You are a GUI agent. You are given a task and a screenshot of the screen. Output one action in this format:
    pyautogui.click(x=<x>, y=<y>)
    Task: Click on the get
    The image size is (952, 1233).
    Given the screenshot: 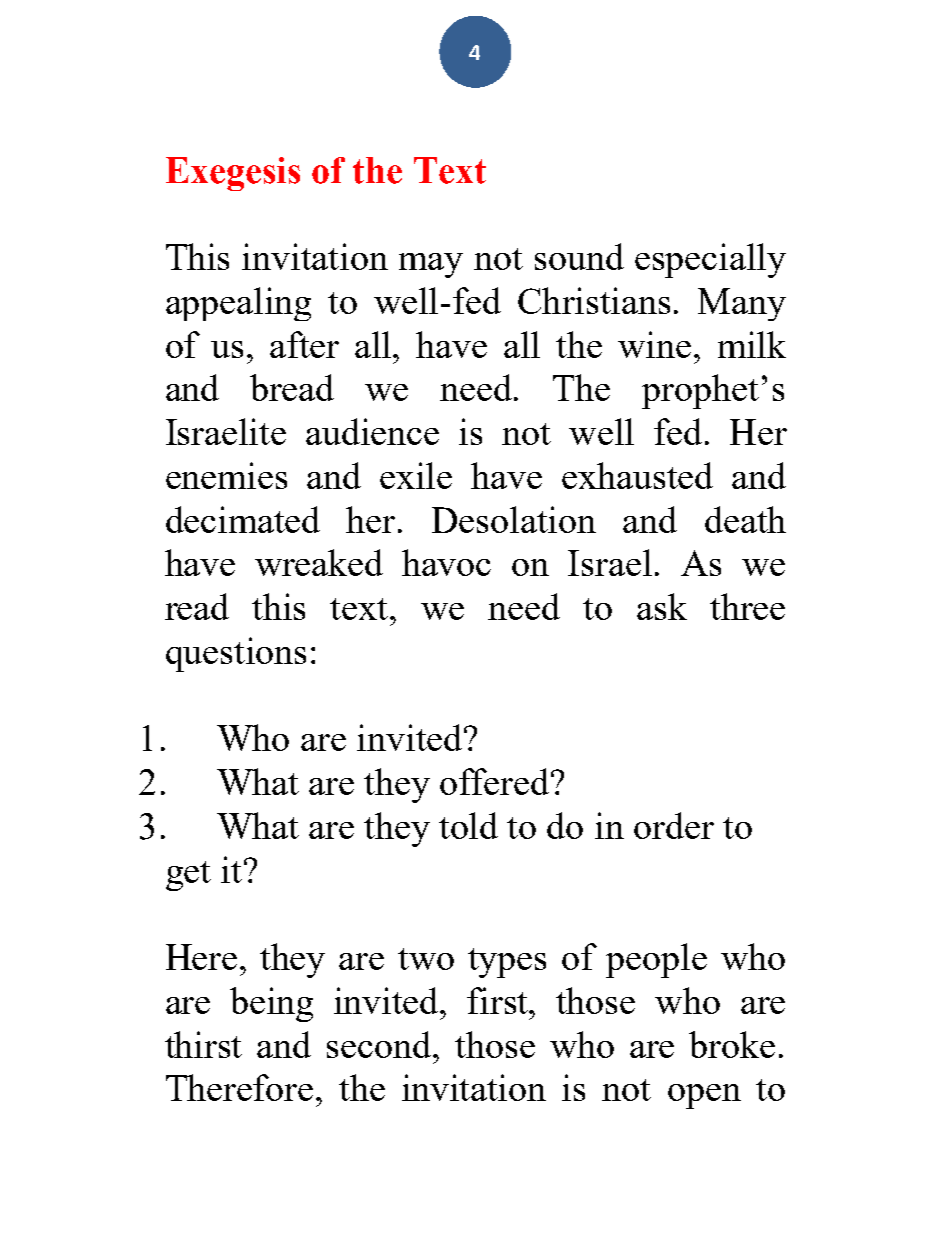 What is the action you would take?
    pyautogui.click(x=188, y=876)
